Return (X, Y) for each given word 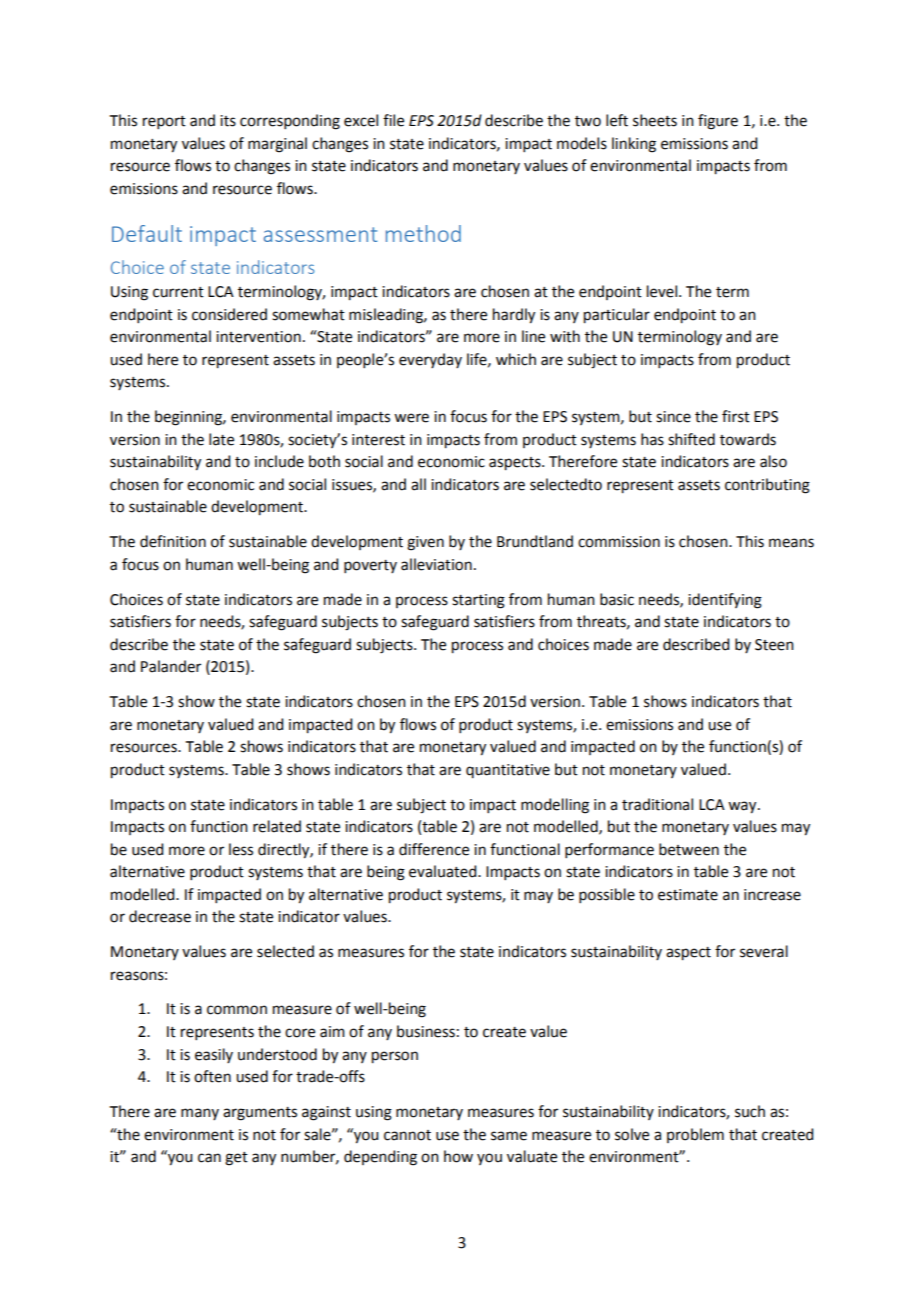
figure (718, 122)
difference (434, 849)
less (241, 849)
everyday (430, 360)
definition (173, 541)
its (228, 121)
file (393, 120)
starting (478, 601)
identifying (725, 601)
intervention (258, 337)
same (509, 1136)
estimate (688, 895)
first (736, 416)
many (200, 1114)
